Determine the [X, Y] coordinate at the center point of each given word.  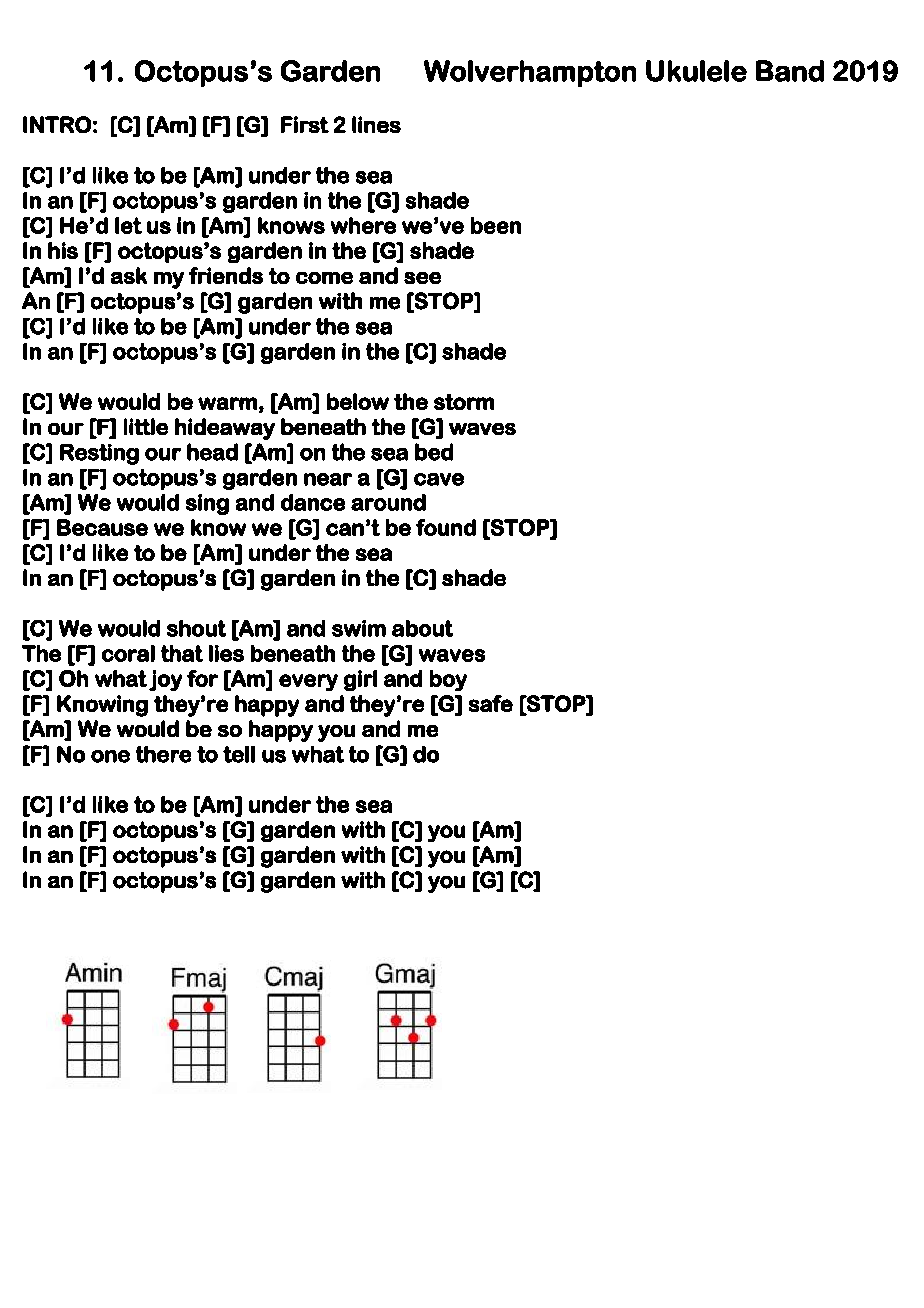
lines [376, 124]
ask [129, 275]
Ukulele [696, 71]
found [446, 527]
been [496, 225]
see [422, 278]
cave [439, 479]
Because [102, 527]
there [163, 754]
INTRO [57, 124]
